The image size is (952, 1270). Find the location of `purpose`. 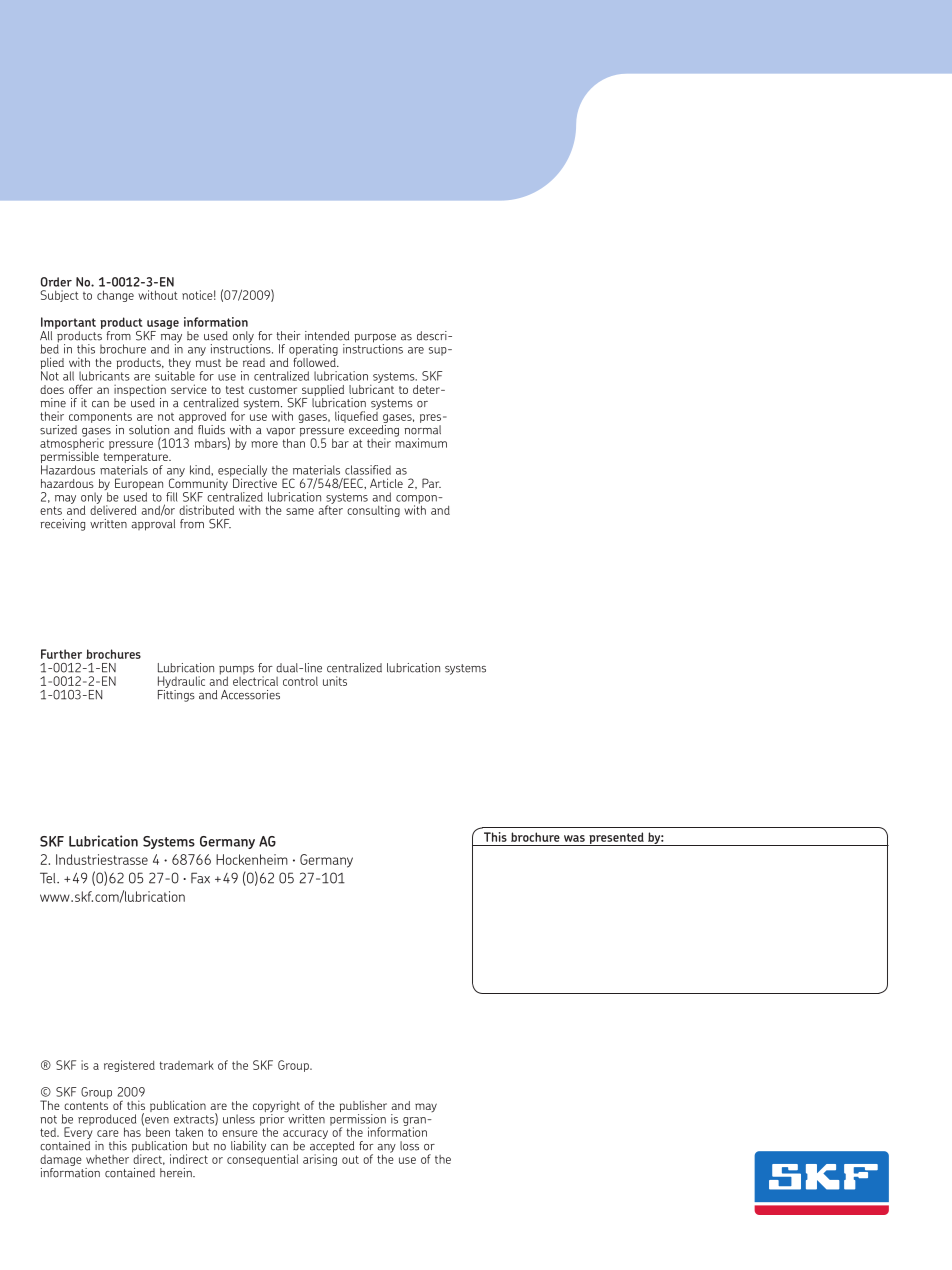

purpose is located at coordinates (375, 339).
